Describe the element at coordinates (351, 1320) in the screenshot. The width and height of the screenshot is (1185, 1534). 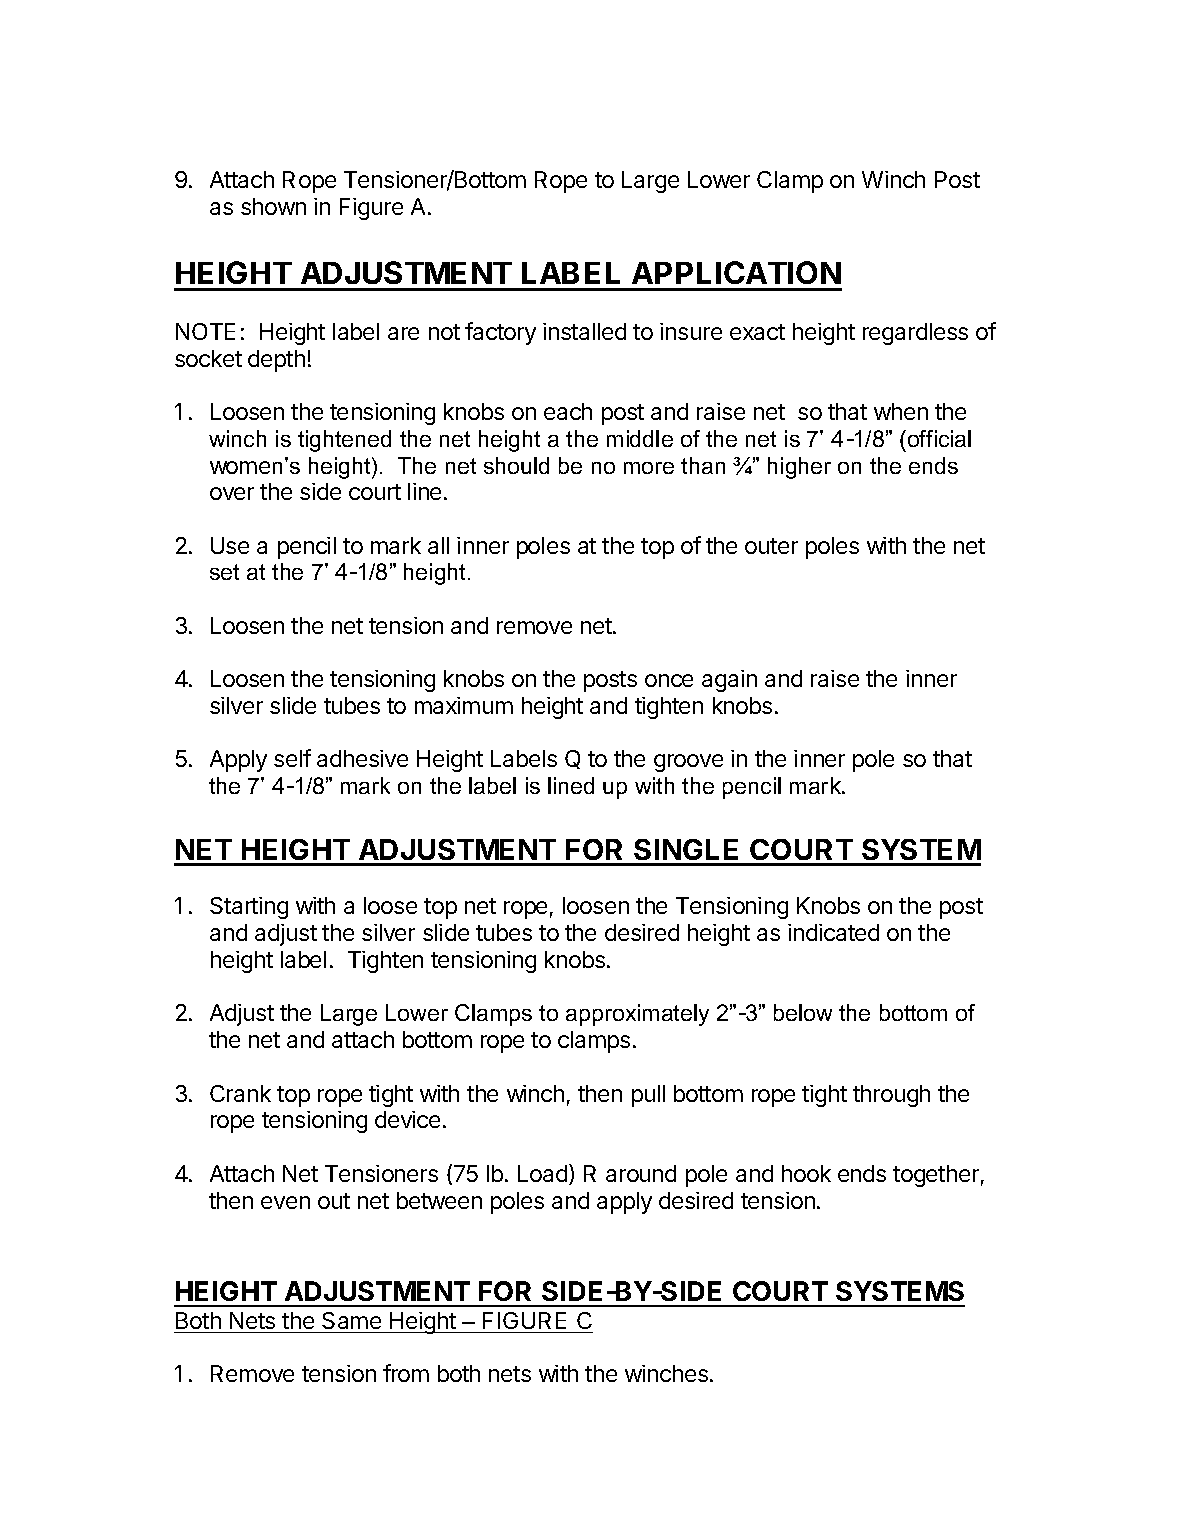
I see `Same` at that location.
